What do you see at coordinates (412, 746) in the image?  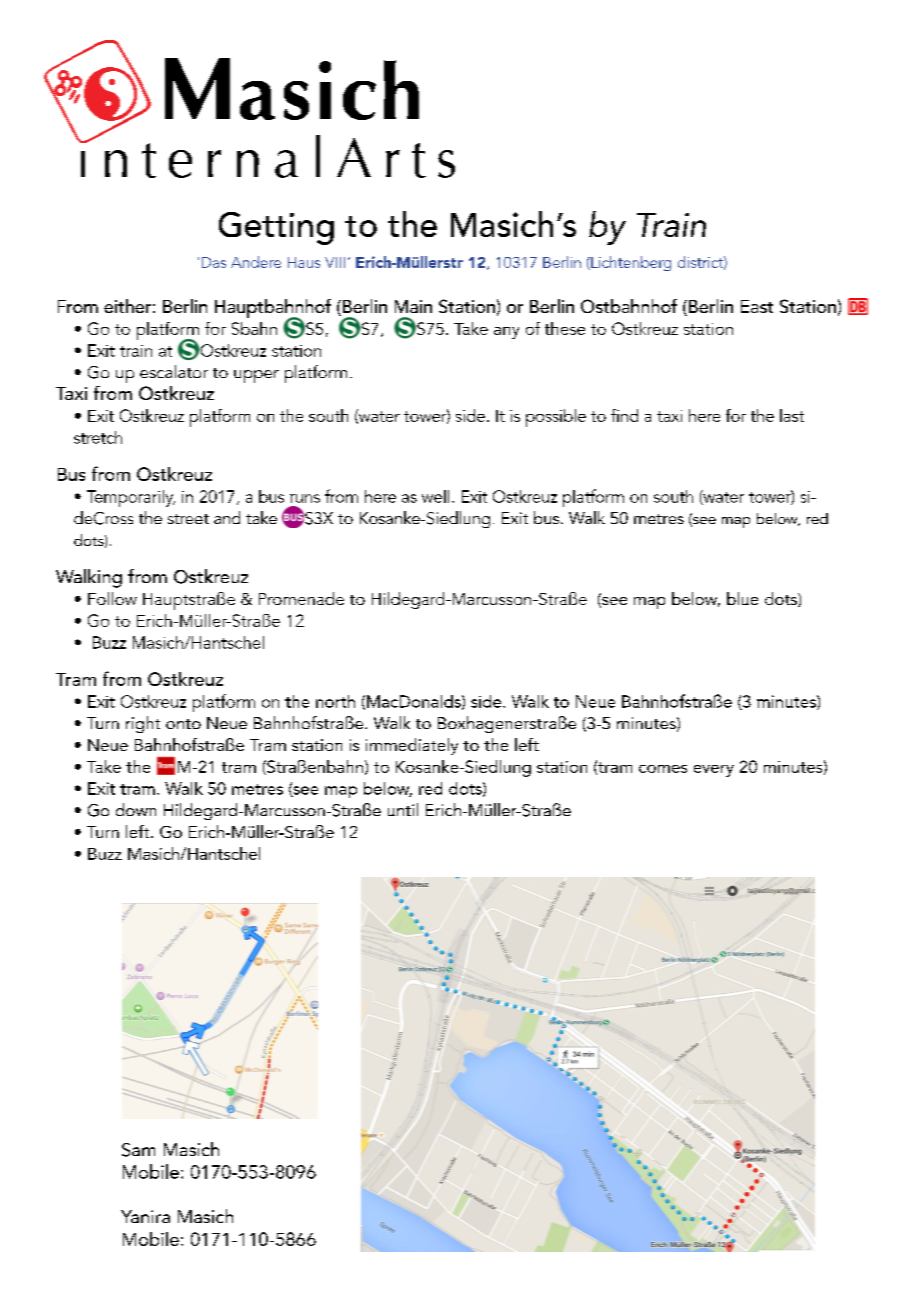 I see `immediately` at bounding box center [412, 746].
